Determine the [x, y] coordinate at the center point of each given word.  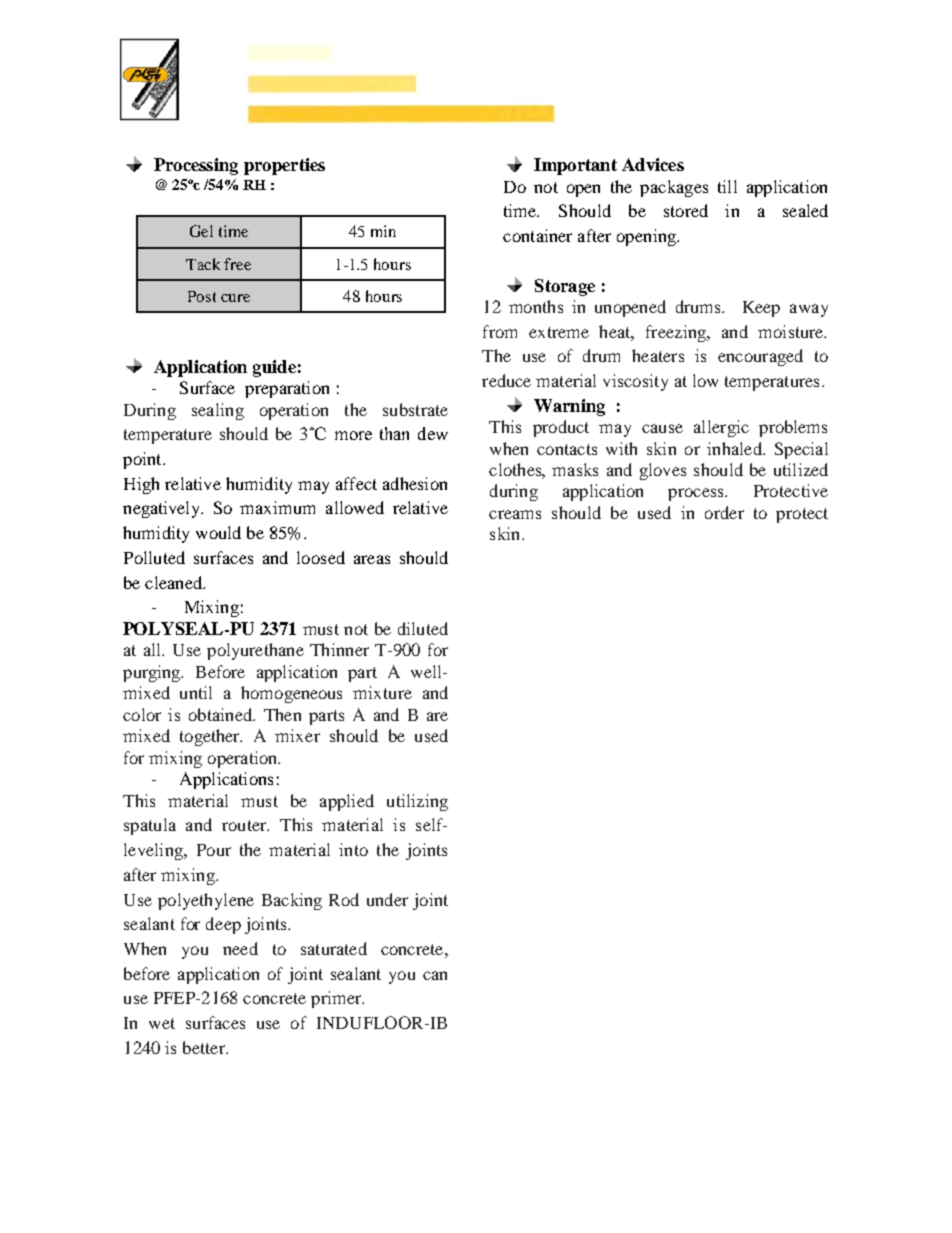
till [727, 186]
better [205, 1047]
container [537, 235]
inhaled [735, 448]
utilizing [417, 802]
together [211, 737]
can [435, 975]
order [724, 512]
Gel [201, 231]
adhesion [415, 483]
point [143, 460]
